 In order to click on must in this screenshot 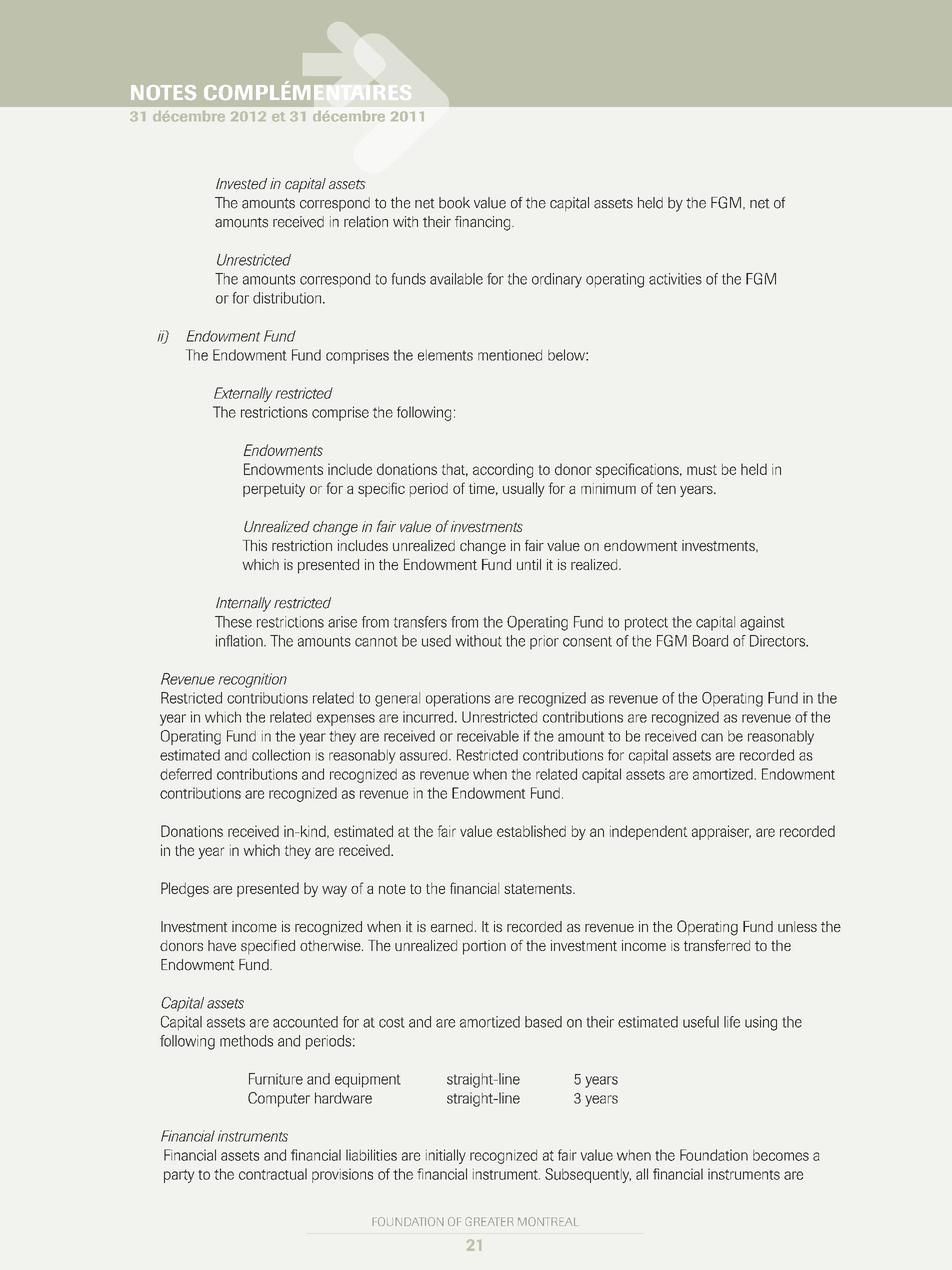, I will do `click(702, 470)`.
